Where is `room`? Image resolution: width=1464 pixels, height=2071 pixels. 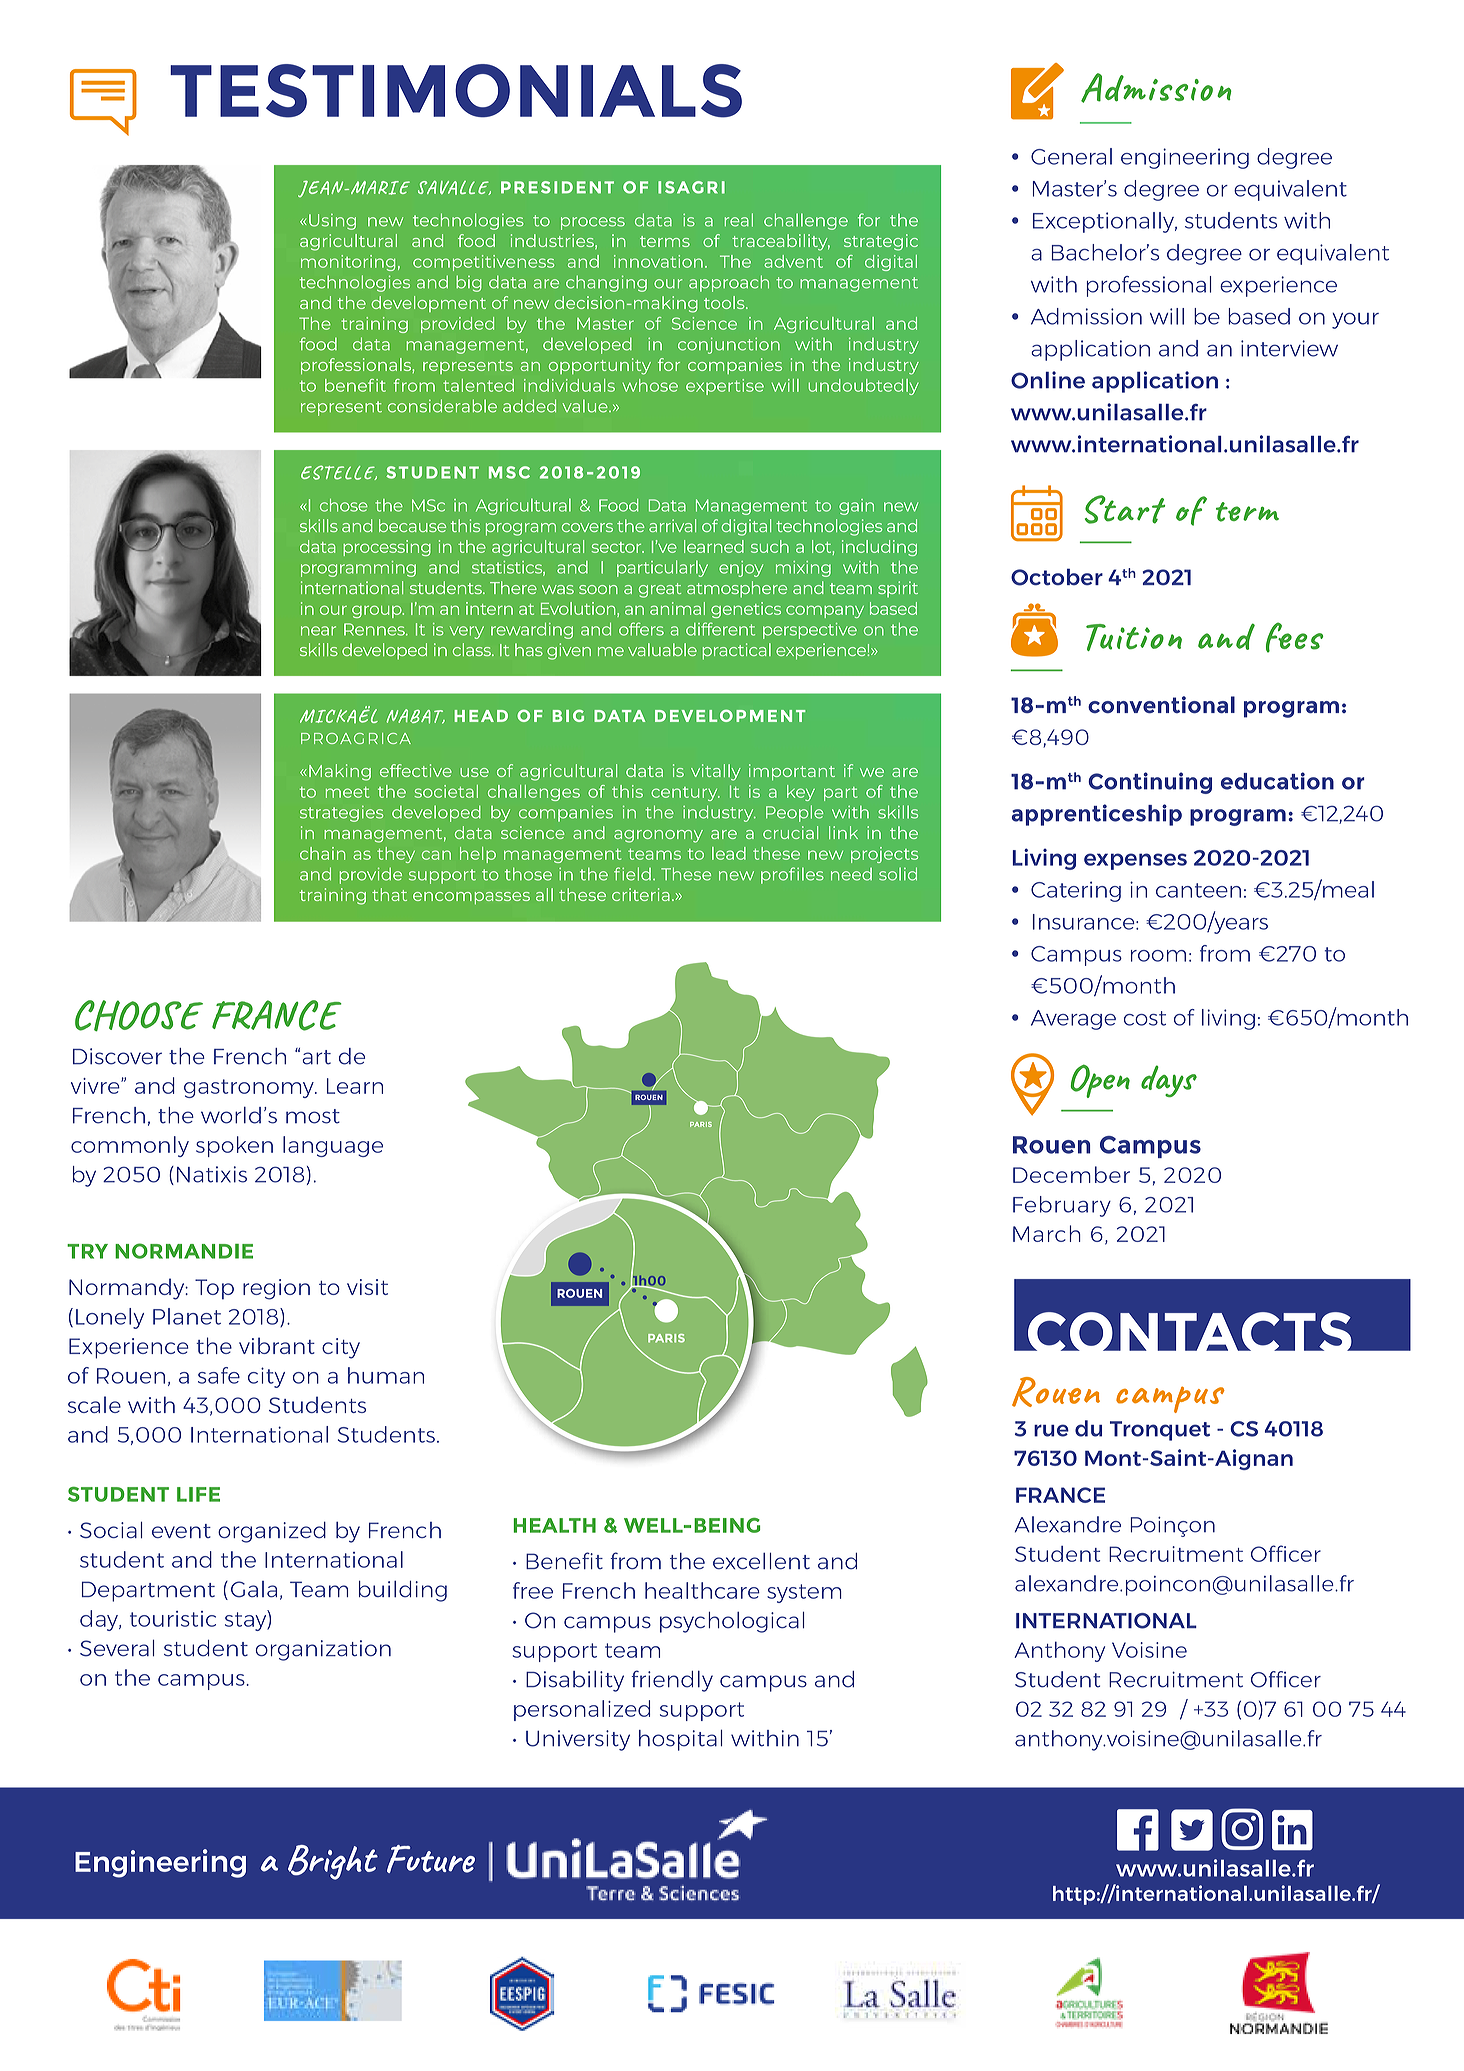
room is located at coordinates (1158, 956).
